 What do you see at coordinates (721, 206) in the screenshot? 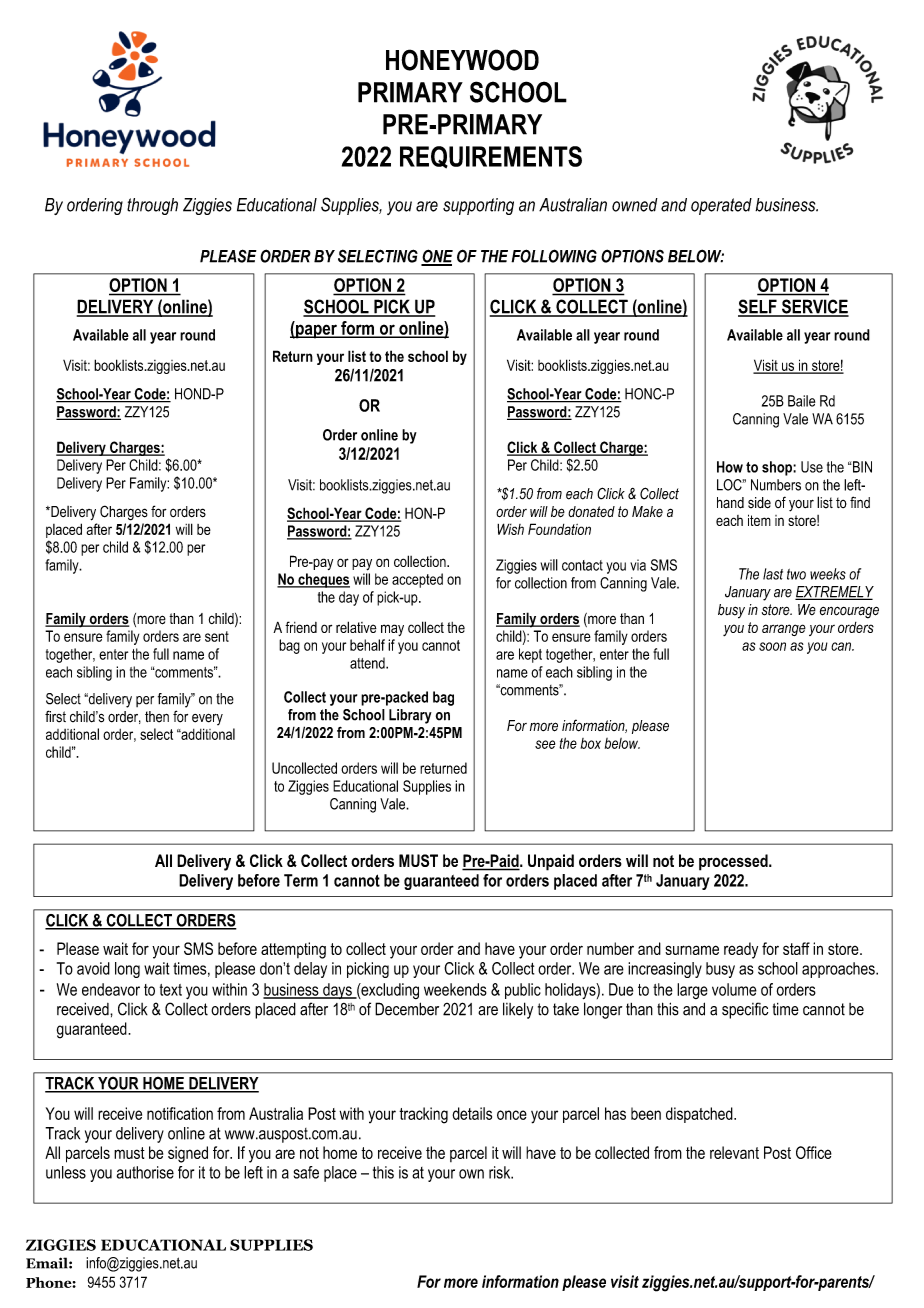
I see `operated` at bounding box center [721, 206].
